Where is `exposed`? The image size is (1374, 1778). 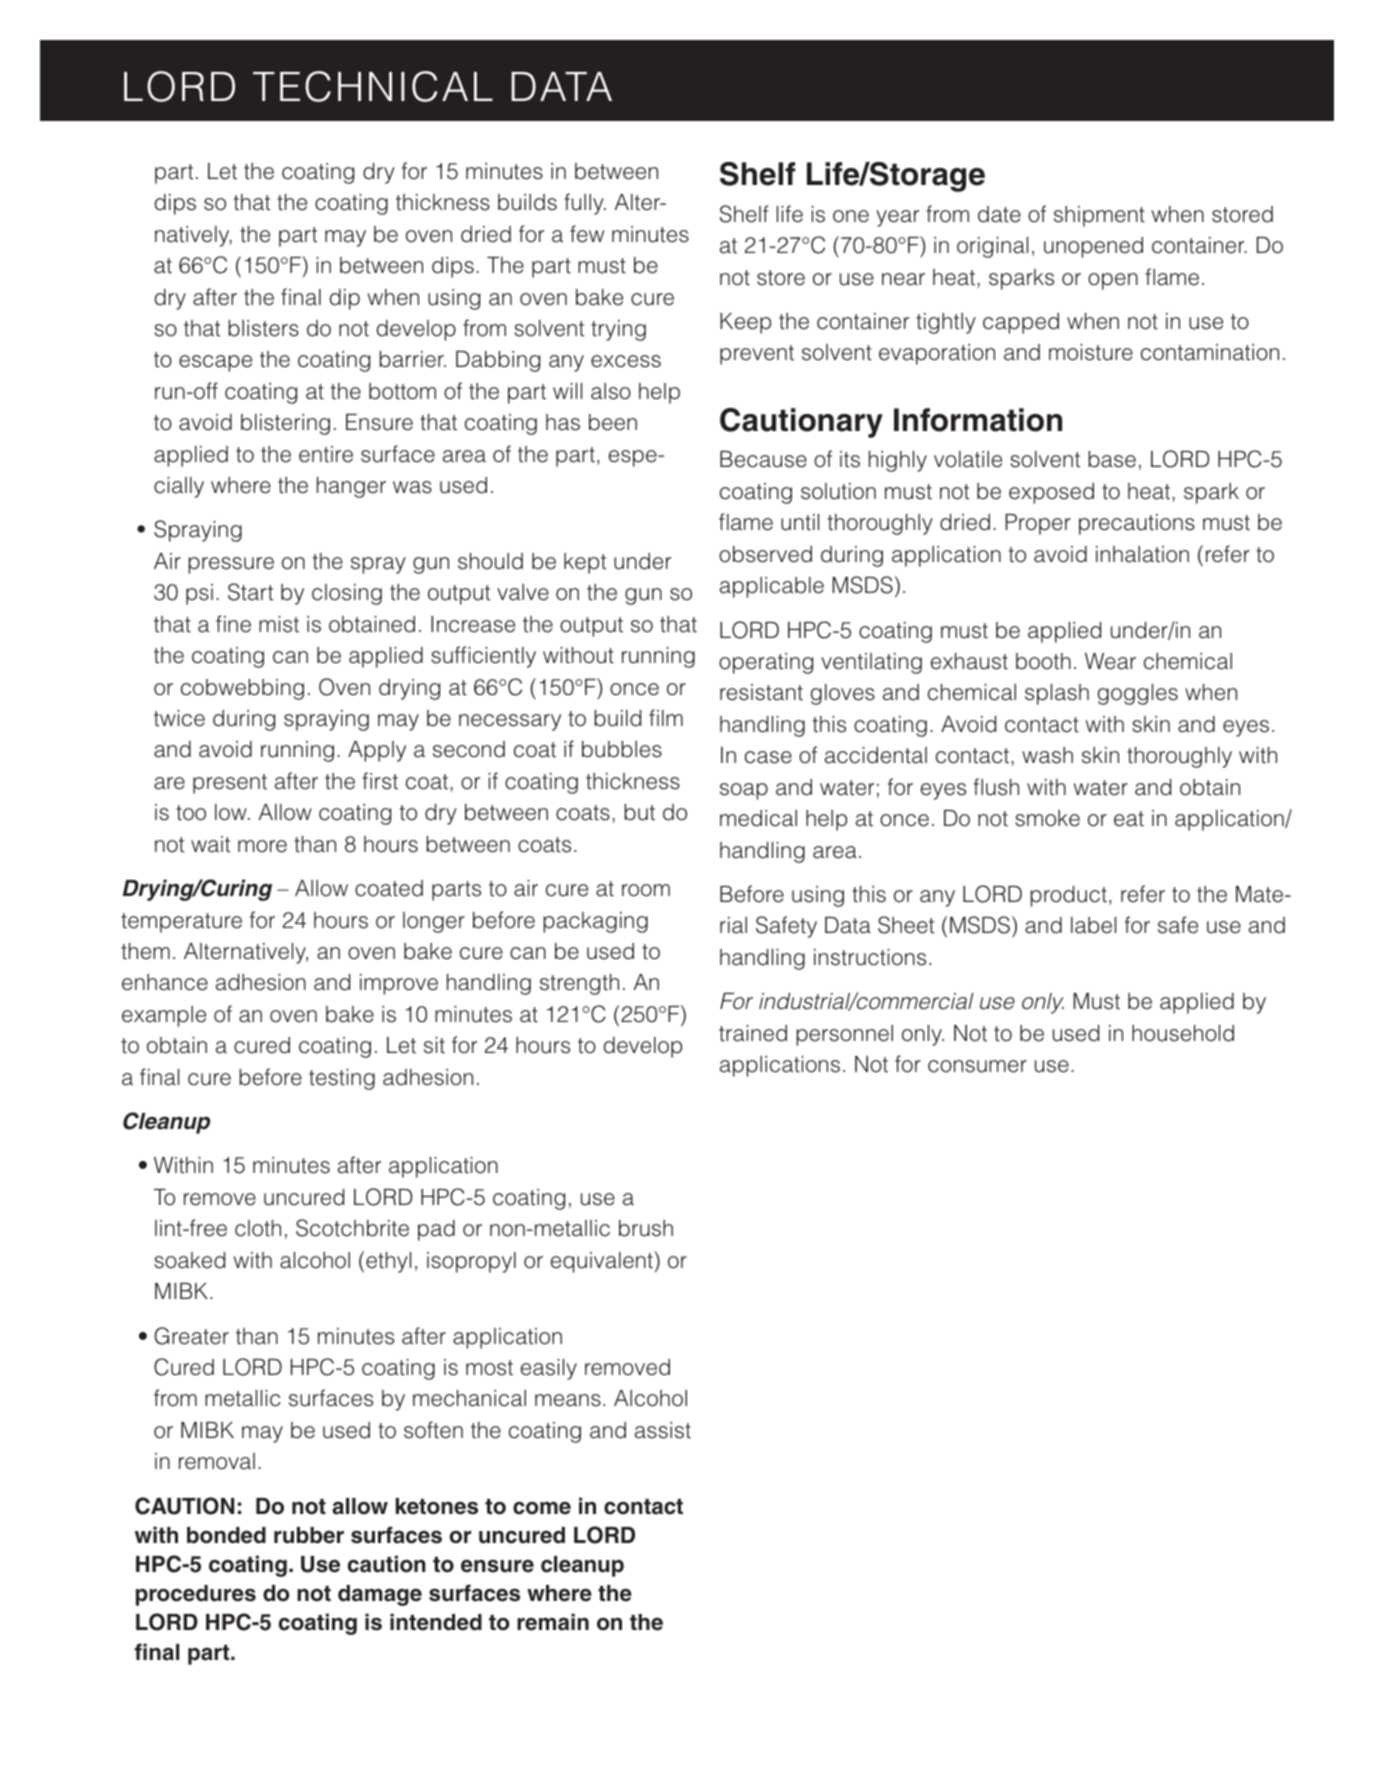
exposed is located at coordinates (1051, 493).
